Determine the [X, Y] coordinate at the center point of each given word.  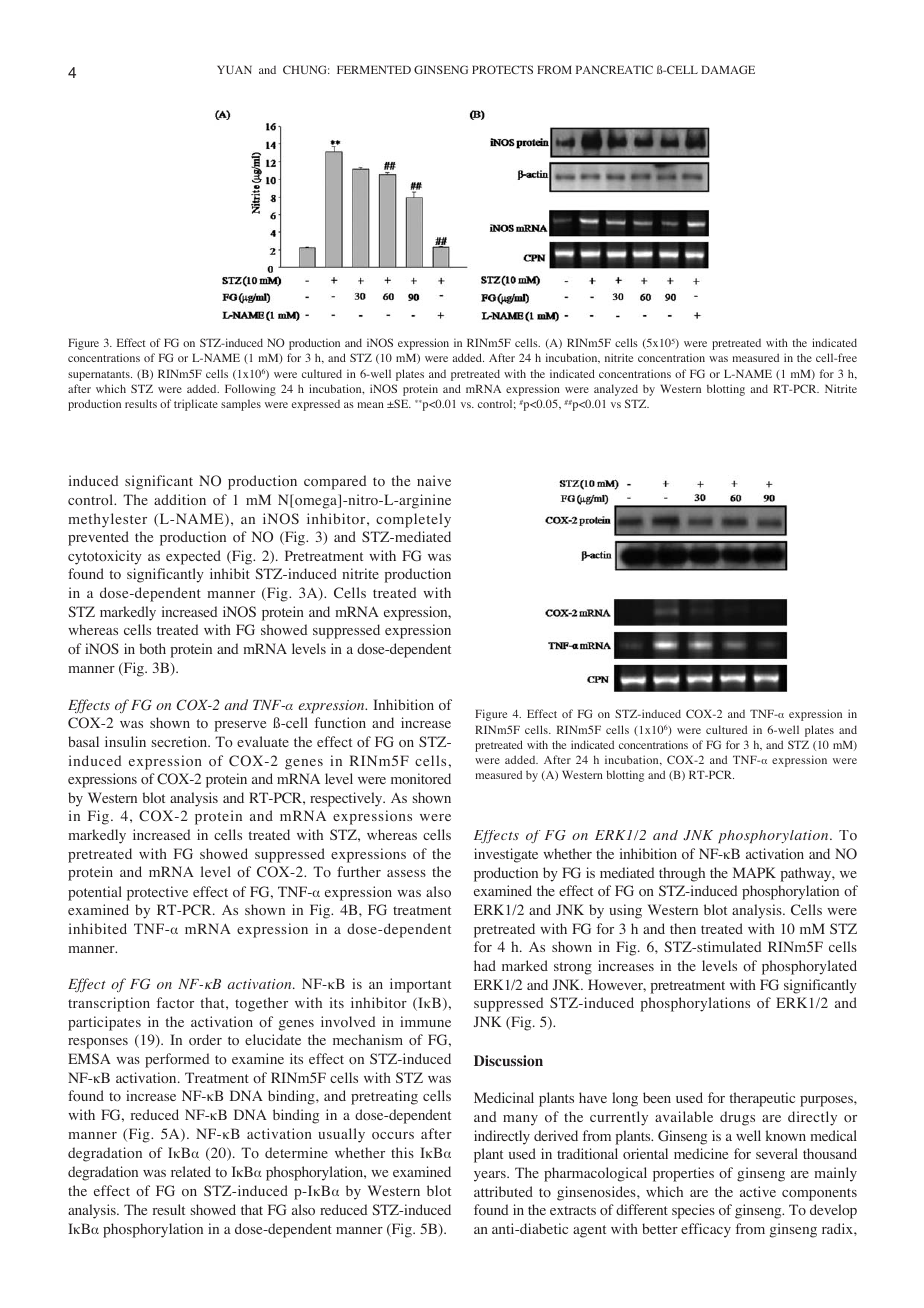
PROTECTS [502, 69]
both [152, 649]
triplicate [196, 405]
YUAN [234, 69]
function [340, 723]
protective [157, 893]
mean [370, 405]
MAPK [754, 872]
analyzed [616, 390]
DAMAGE [728, 69]
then [683, 928]
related [191, 1171]
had [485, 965]
